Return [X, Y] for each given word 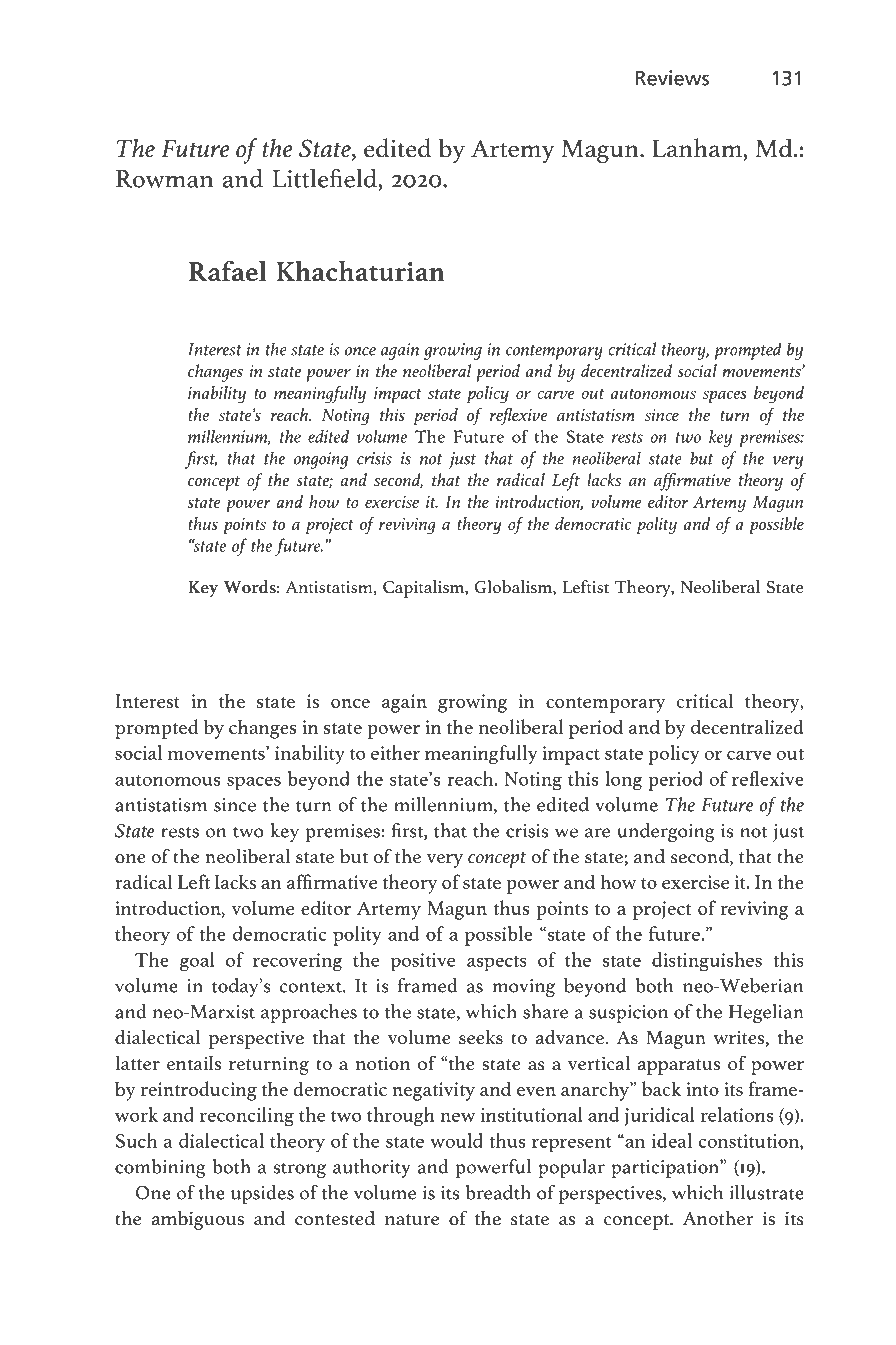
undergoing [666, 832]
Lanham [698, 148]
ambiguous [198, 1220]
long [623, 780]
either [395, 752]
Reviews [672, 78]
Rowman [164, 179]
